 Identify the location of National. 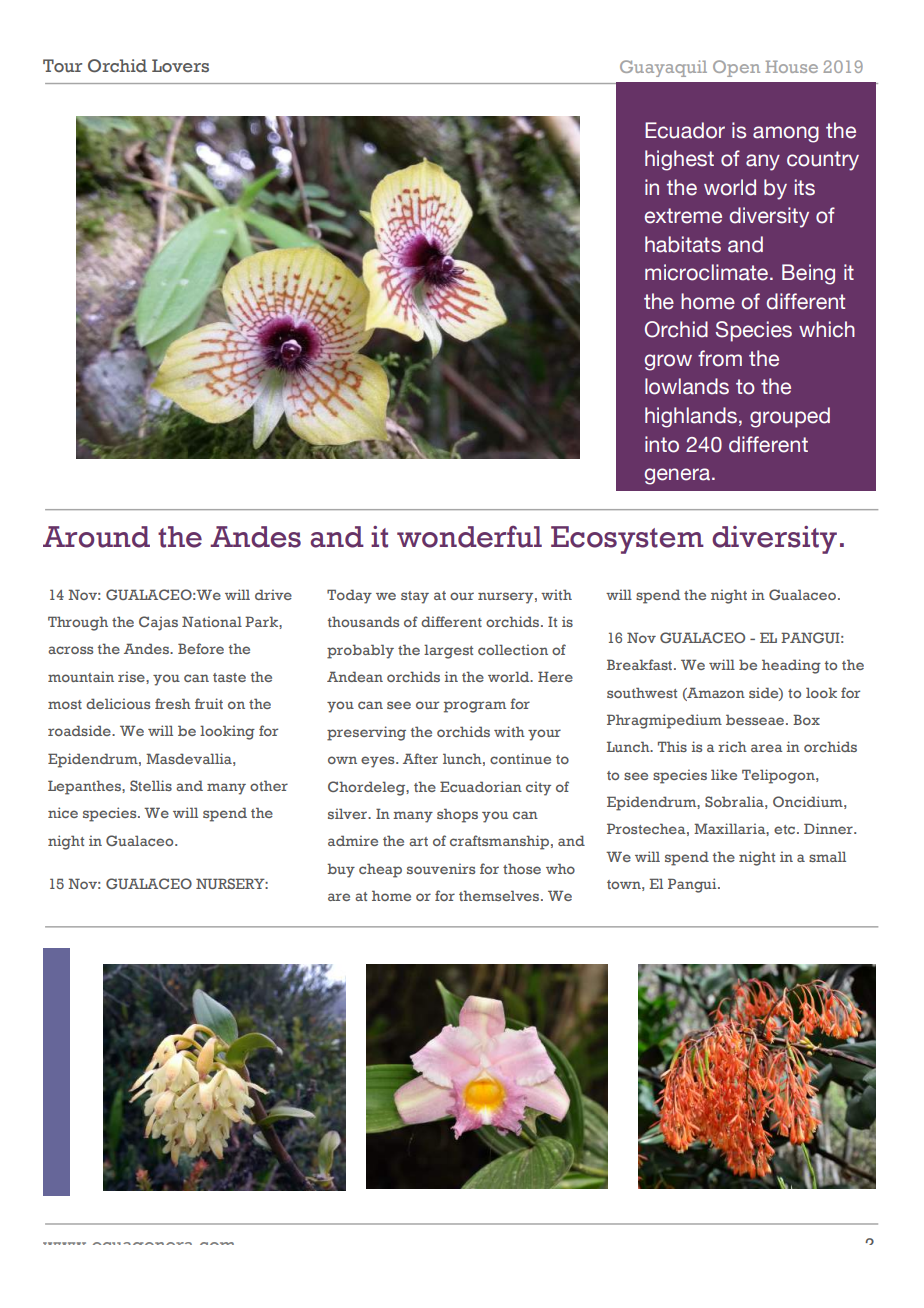
(212, 621).
